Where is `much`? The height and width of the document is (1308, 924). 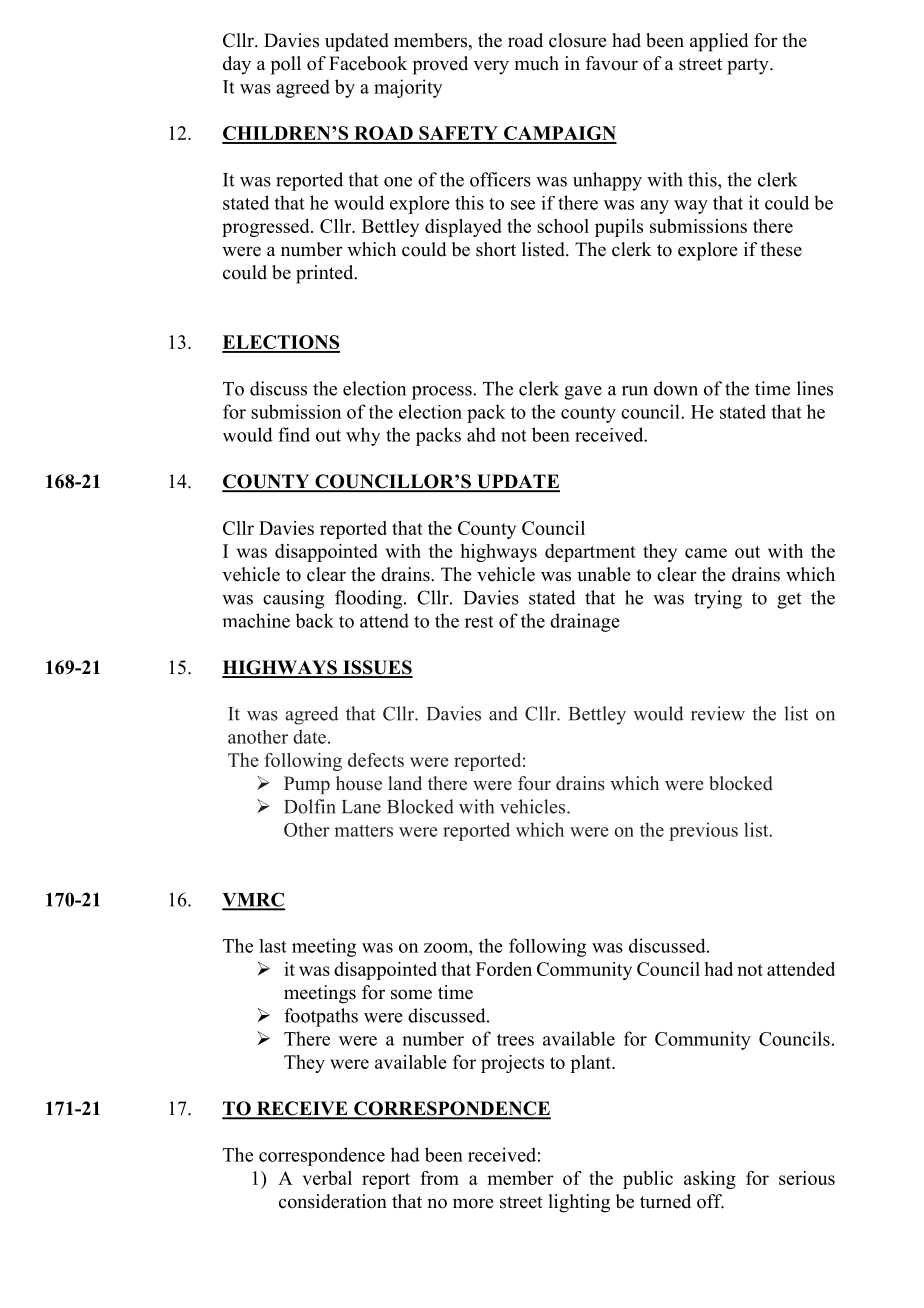 much is located at coordinates (537, 63).
